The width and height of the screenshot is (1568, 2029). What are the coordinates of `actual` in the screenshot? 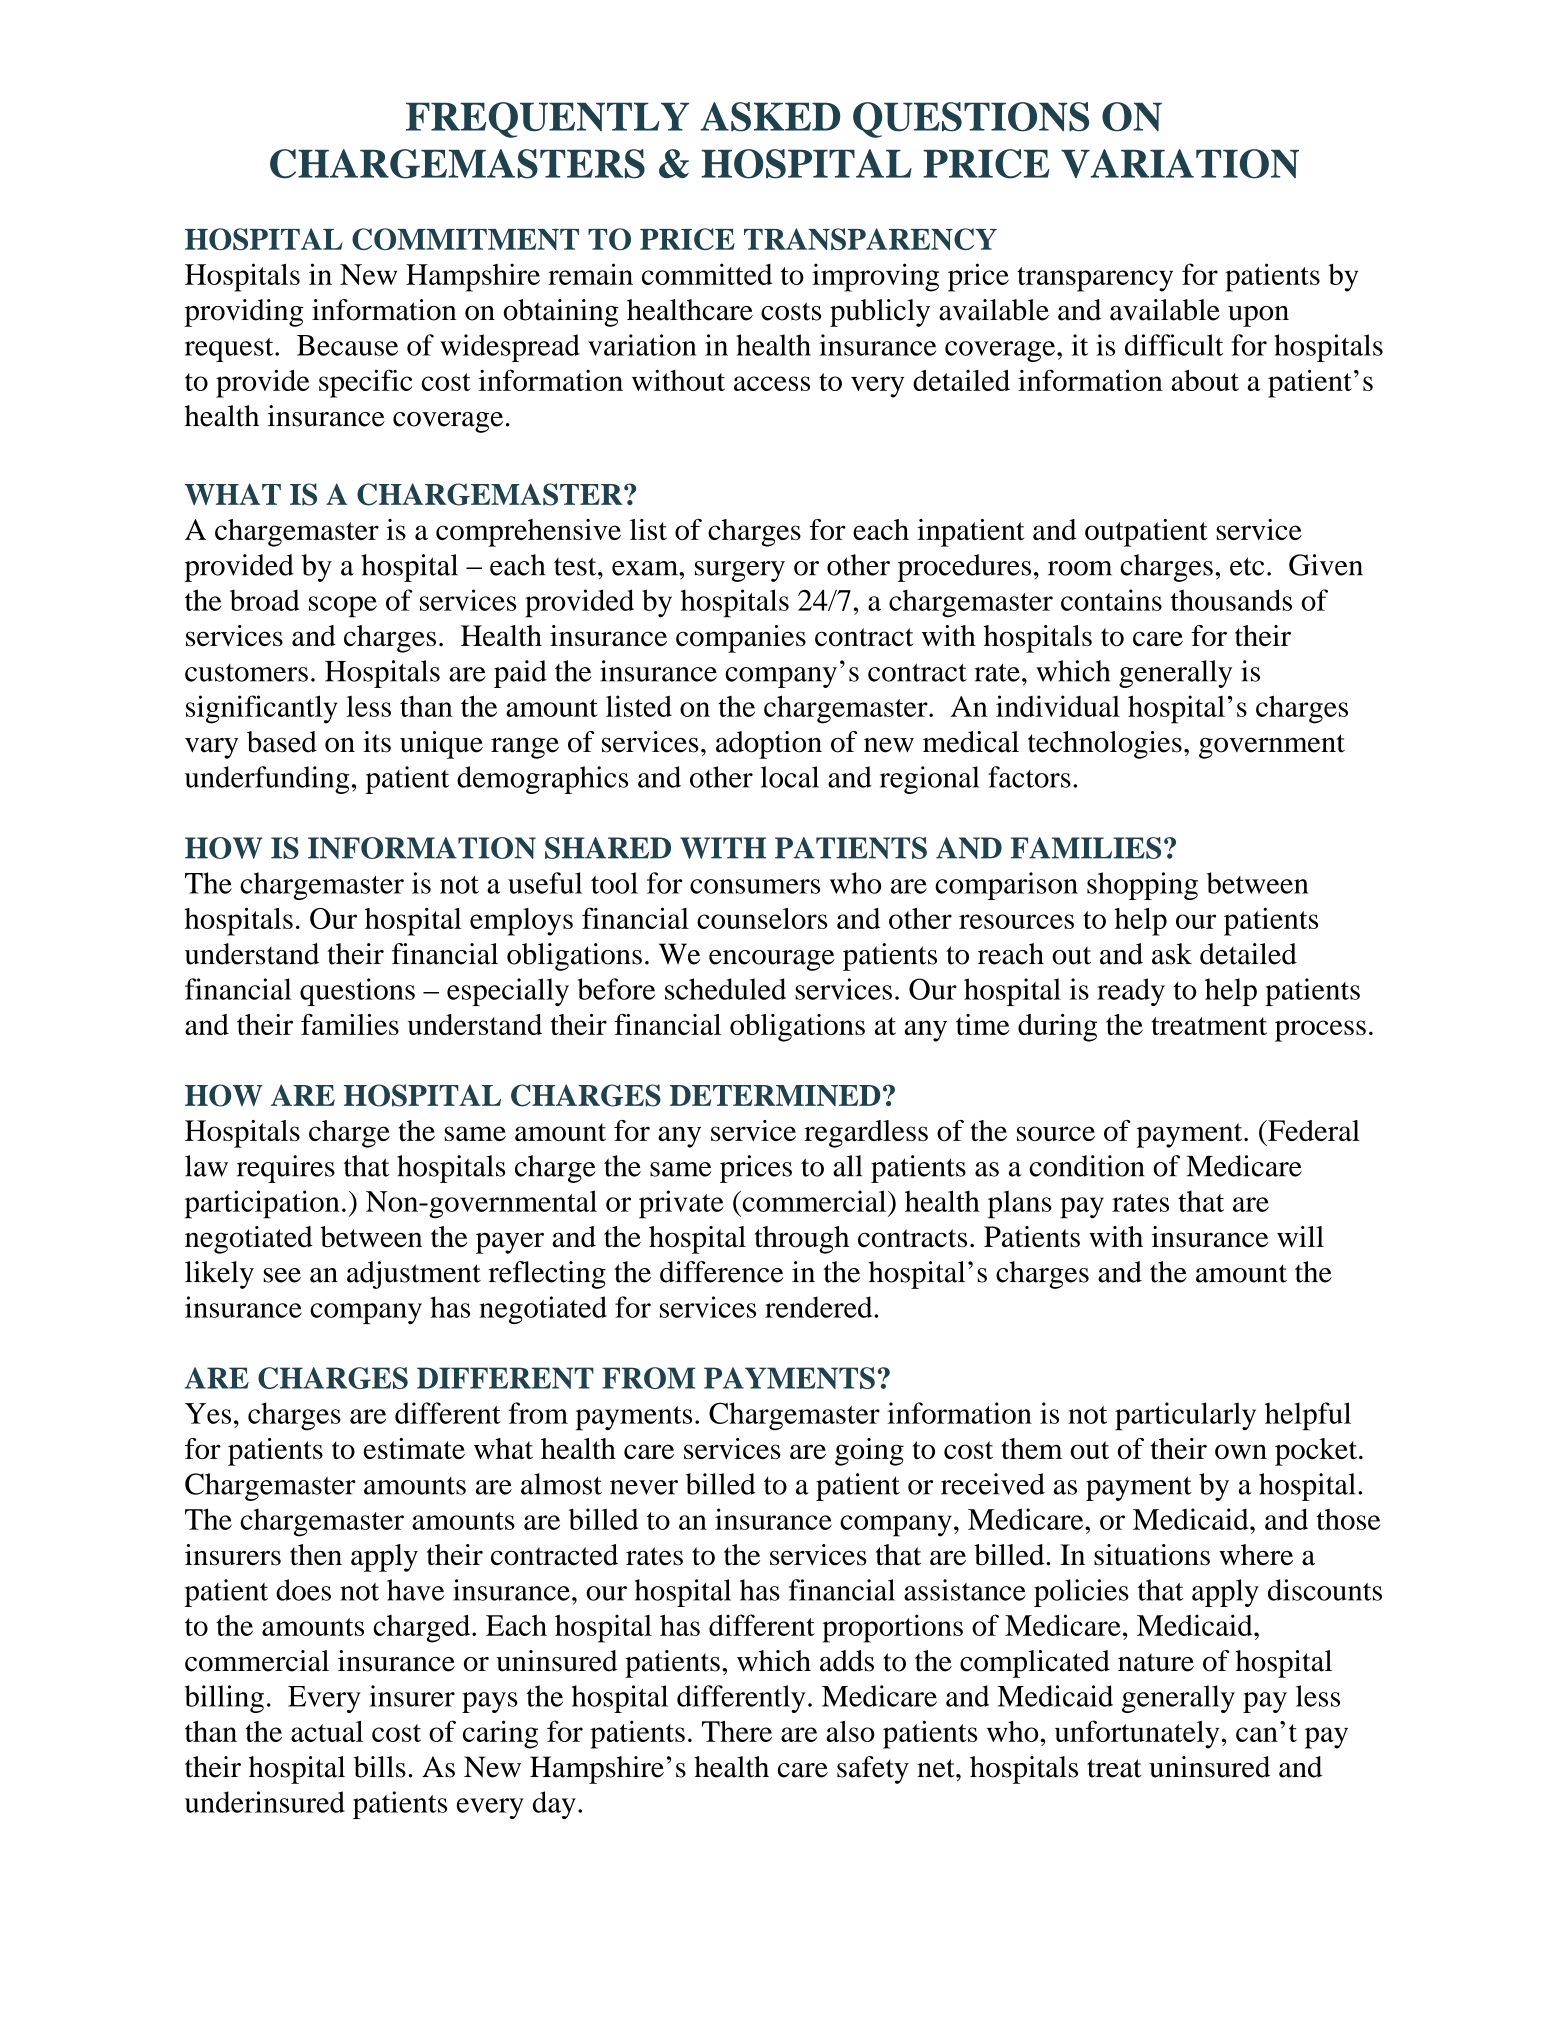 It's located at (327, 1731).
